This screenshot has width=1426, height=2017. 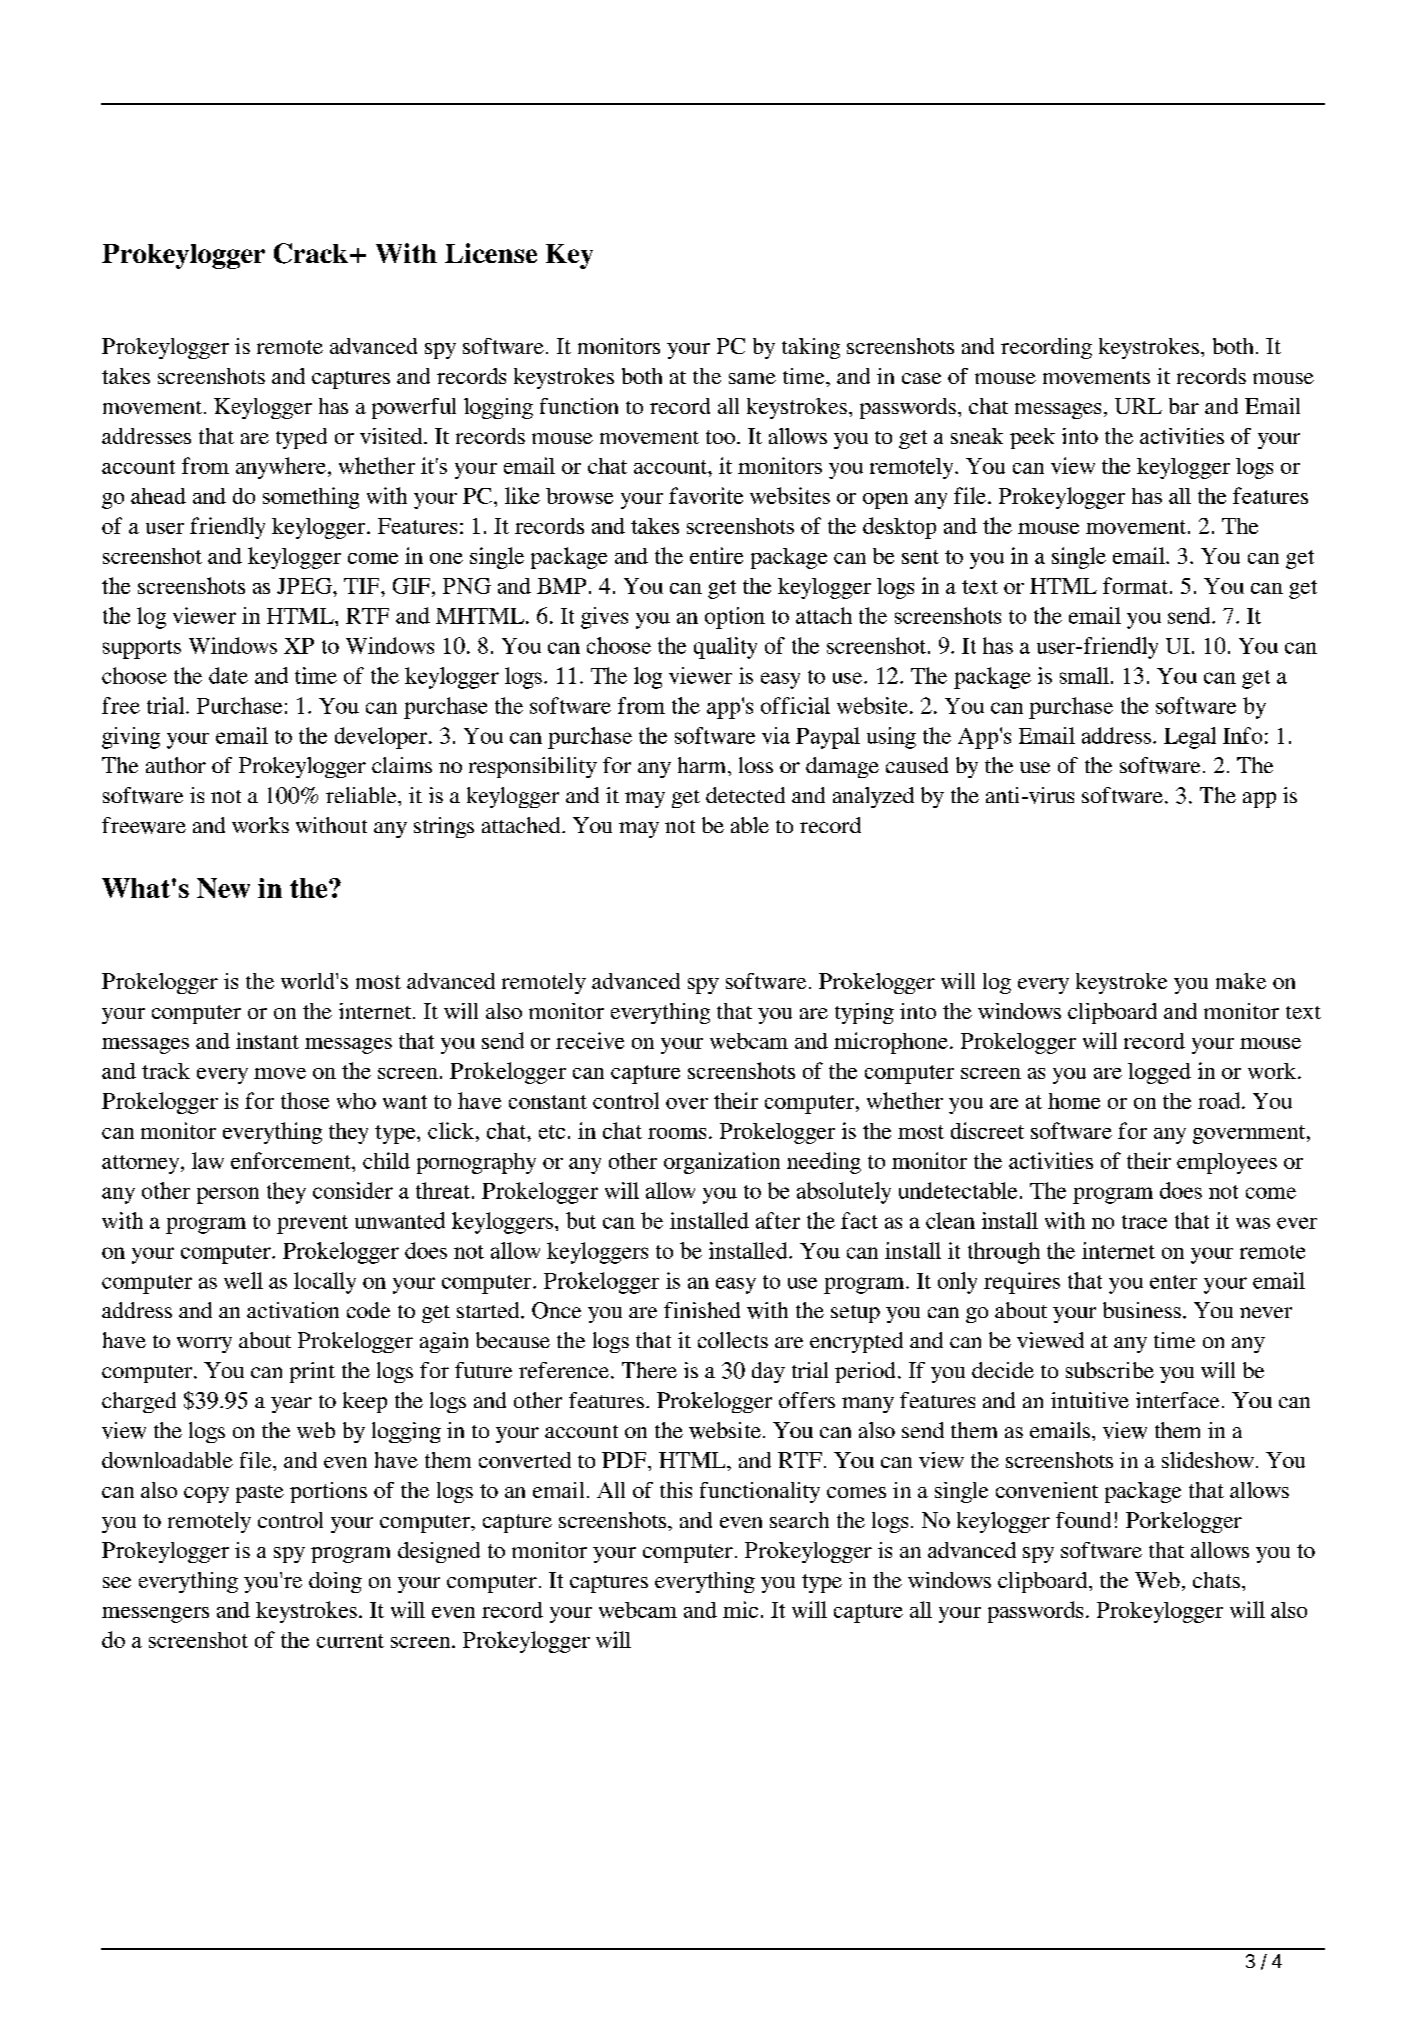 What do you see at coordinates (1110, 1370) in the screenshot?
I see `subscribe` at bounding box center [1110, 1370].
